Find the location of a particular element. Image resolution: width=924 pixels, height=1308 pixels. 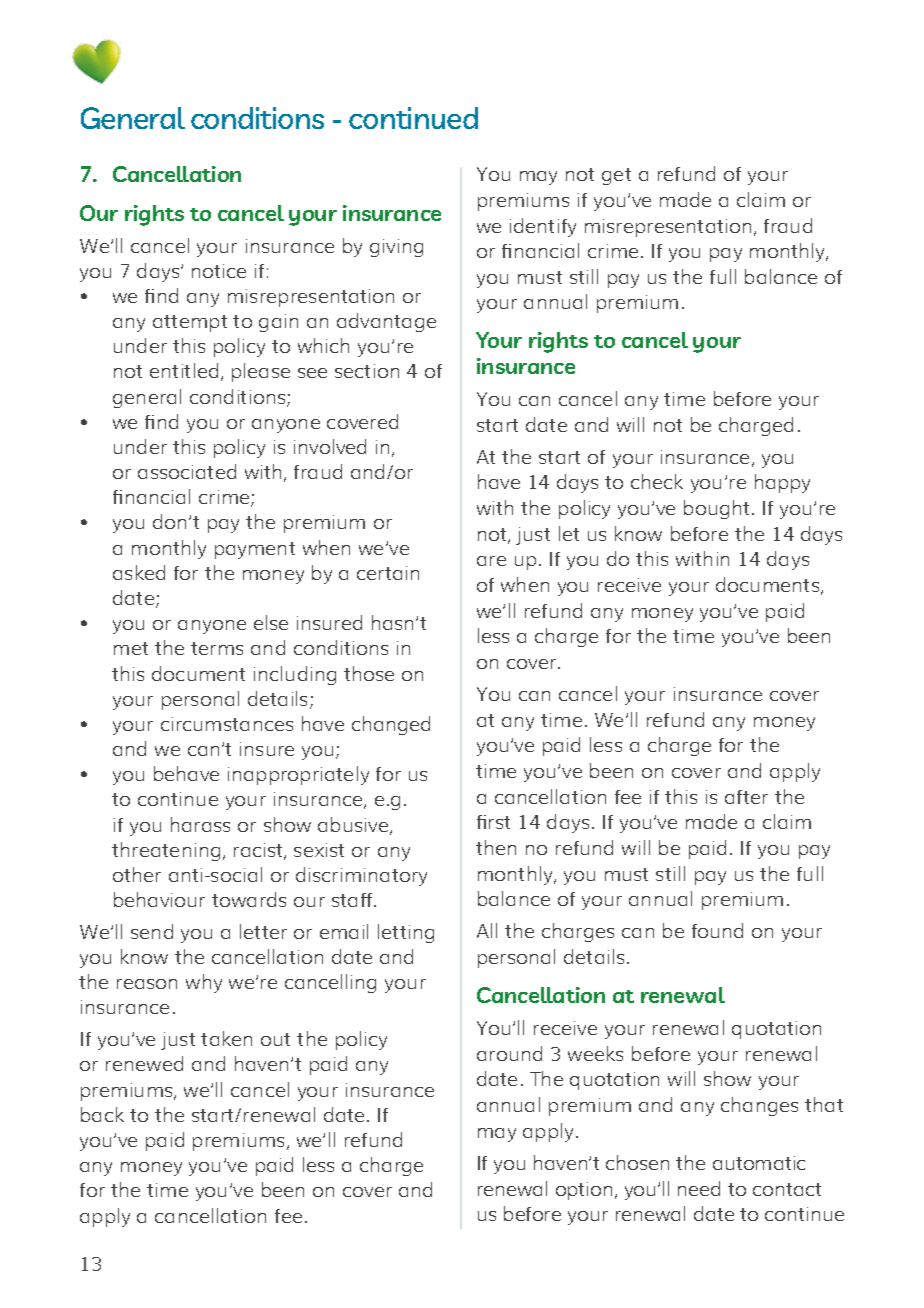

involved is located at coordinates (330, 446).
